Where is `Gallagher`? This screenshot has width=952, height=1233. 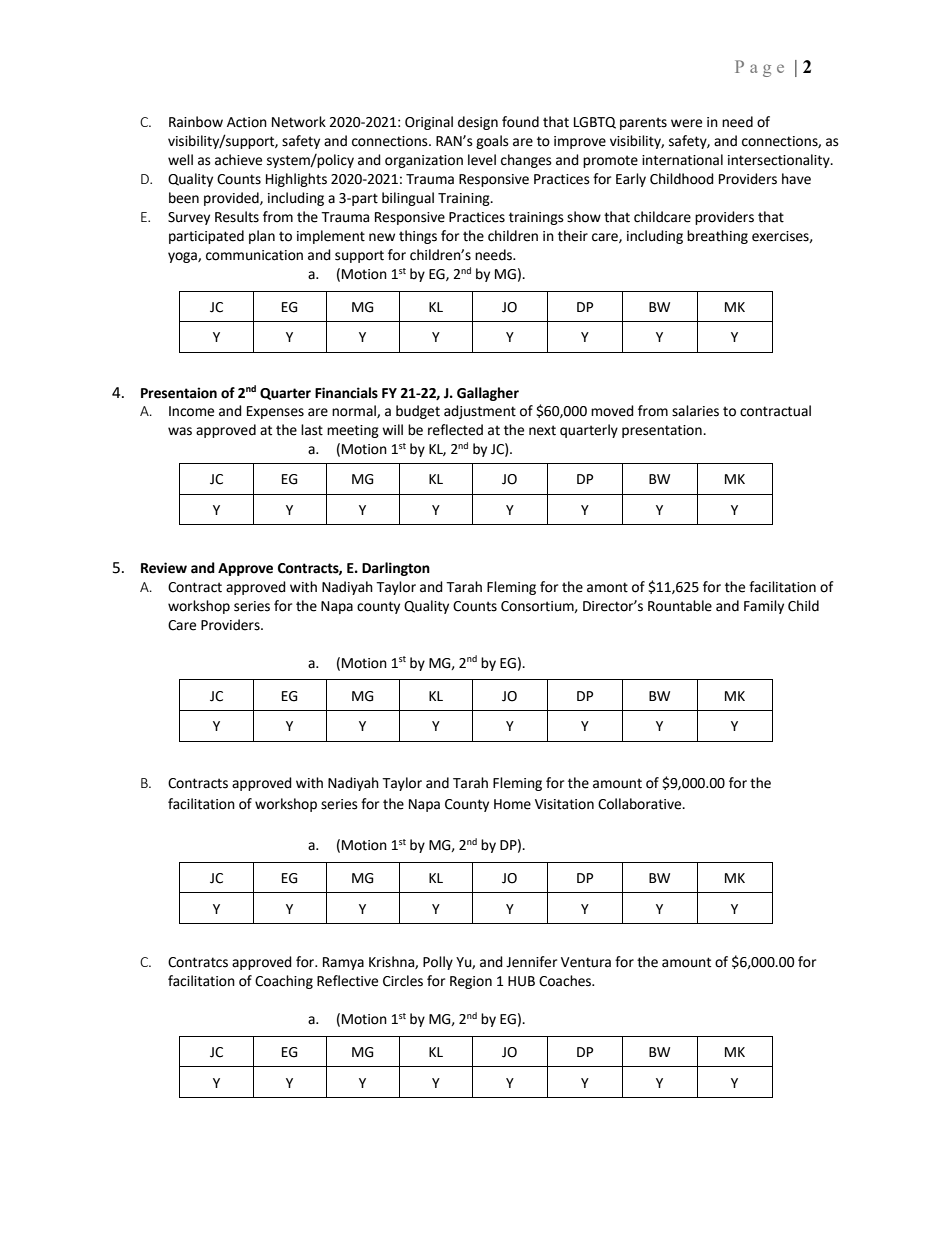 Gallagher is located at coordinates (488, 394).
